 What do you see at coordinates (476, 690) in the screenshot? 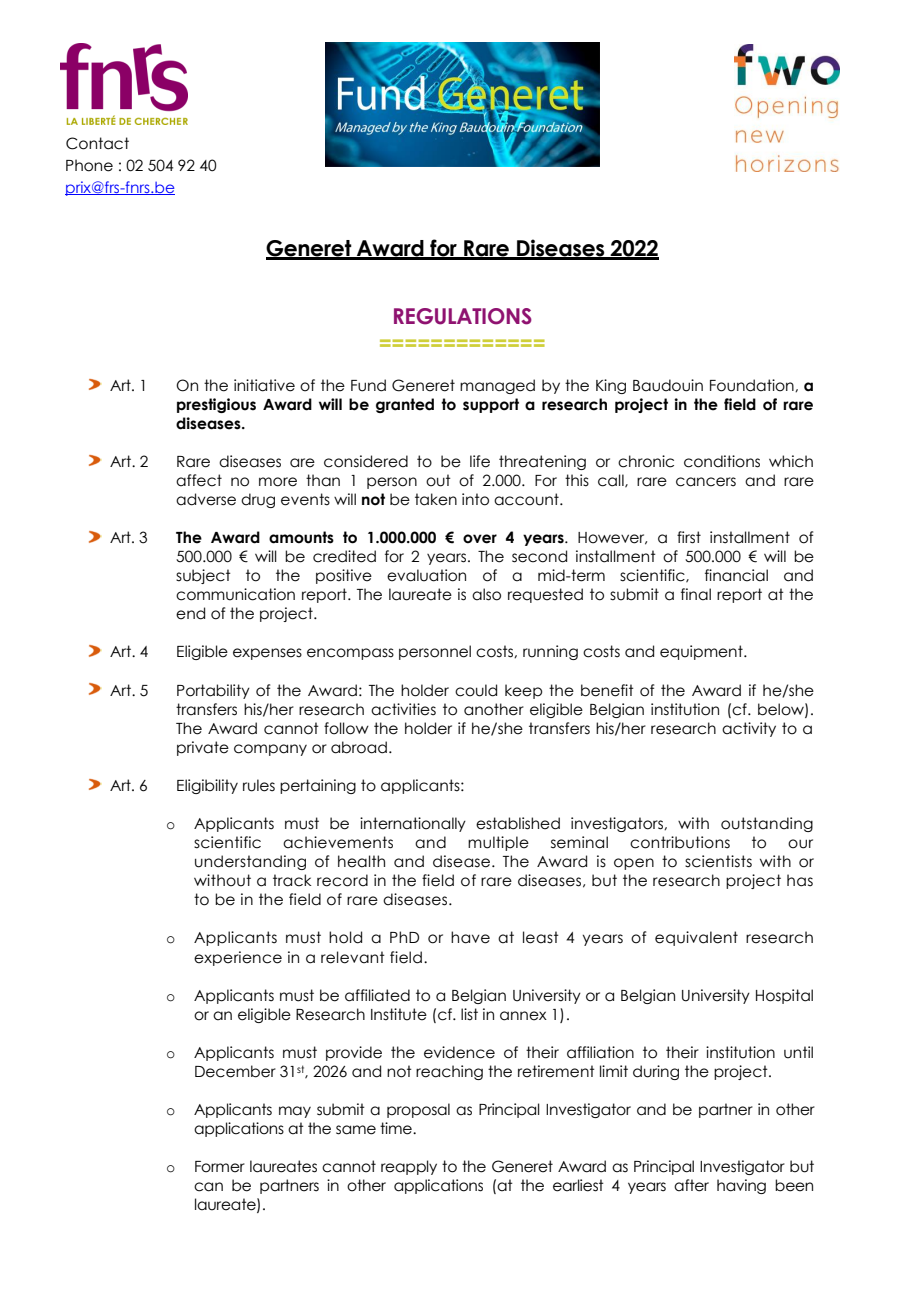
I see `could` at bounding box center [476, 690].
